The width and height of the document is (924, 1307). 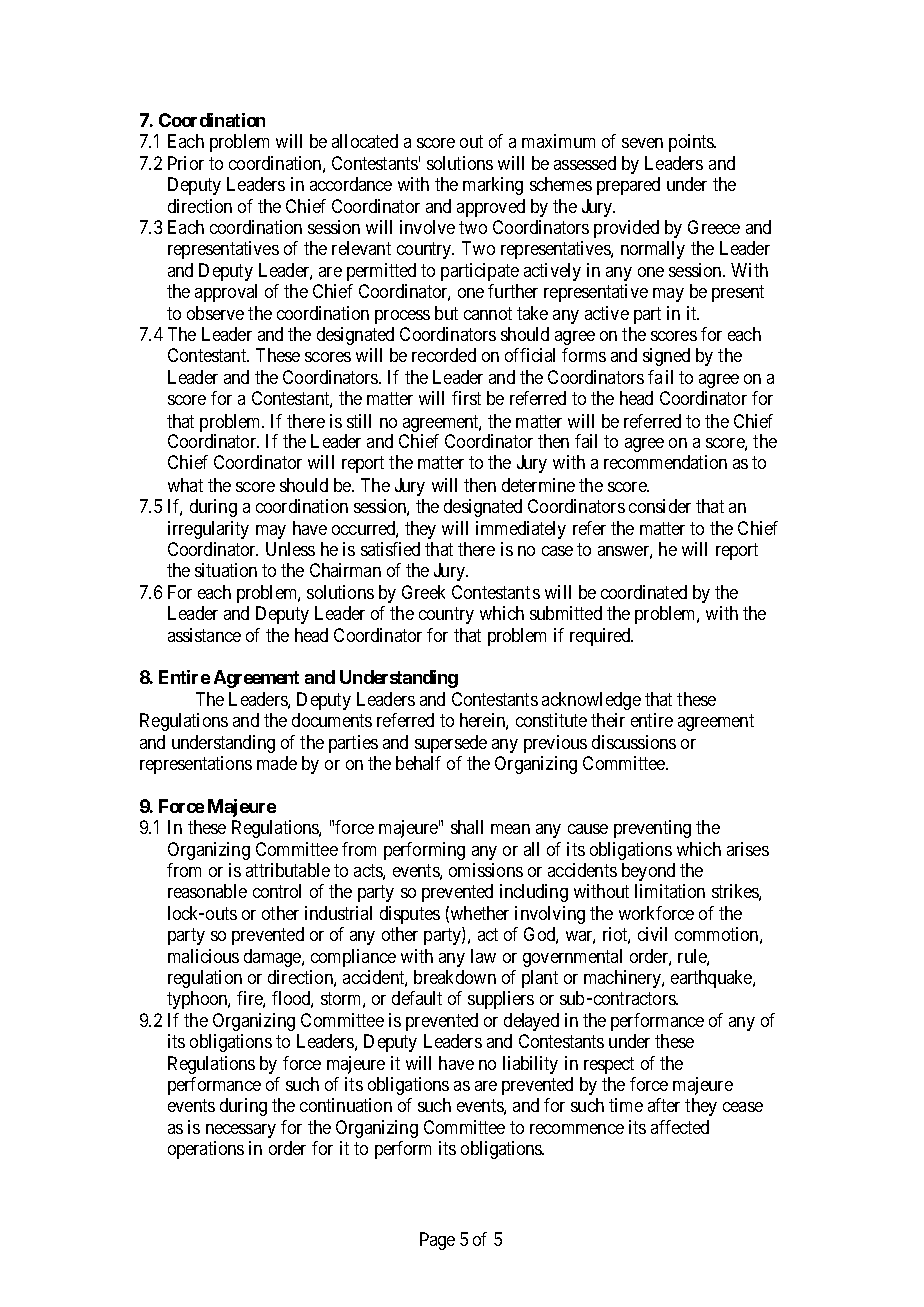 What do you see at coordinates (451, 744) in the document?
I see `supersede` at bounding box center [451, 744].
